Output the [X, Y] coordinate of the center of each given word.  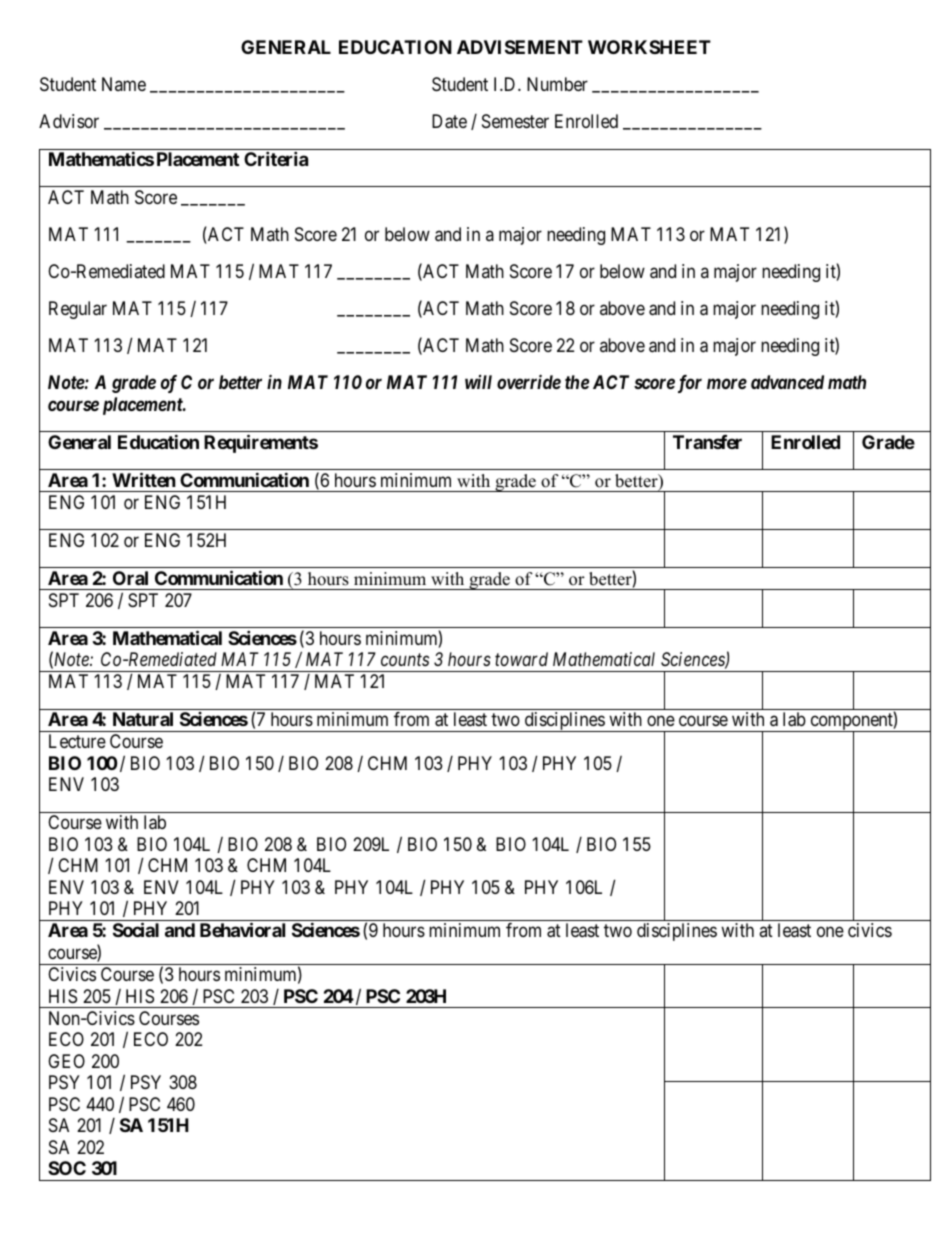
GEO [66, 1061]
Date [449, 121]
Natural [143, 719]
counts [405, 660]
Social [136, 930]
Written [144, 479]
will [478, 382]
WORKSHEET [649, 47]
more [727, 384]
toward [521, 659]
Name [124, 84]
